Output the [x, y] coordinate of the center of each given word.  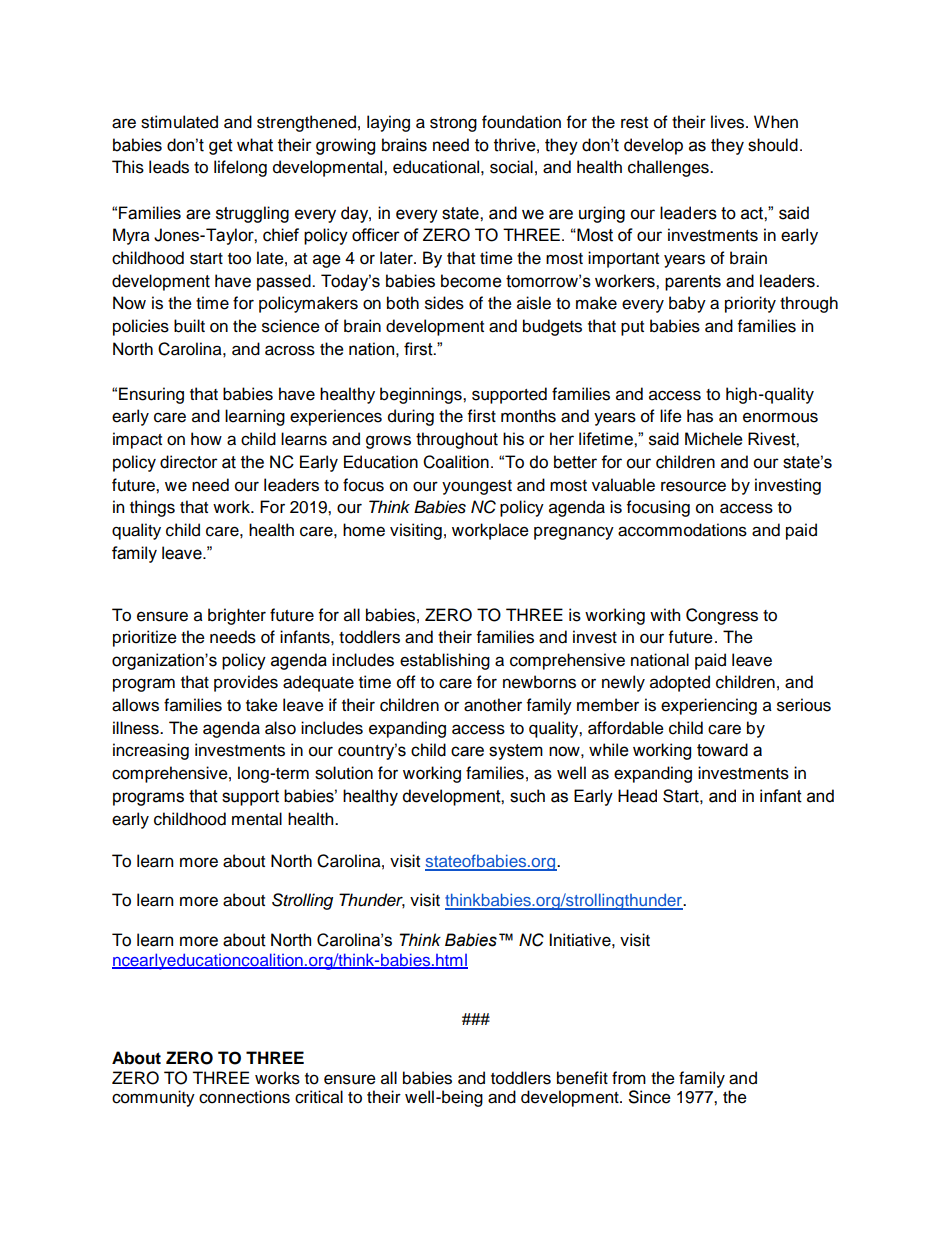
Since [650, 1097]
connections [244, 1097]
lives [729, 122]
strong [453, 124]
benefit [582, 1078]
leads [169, 167]
